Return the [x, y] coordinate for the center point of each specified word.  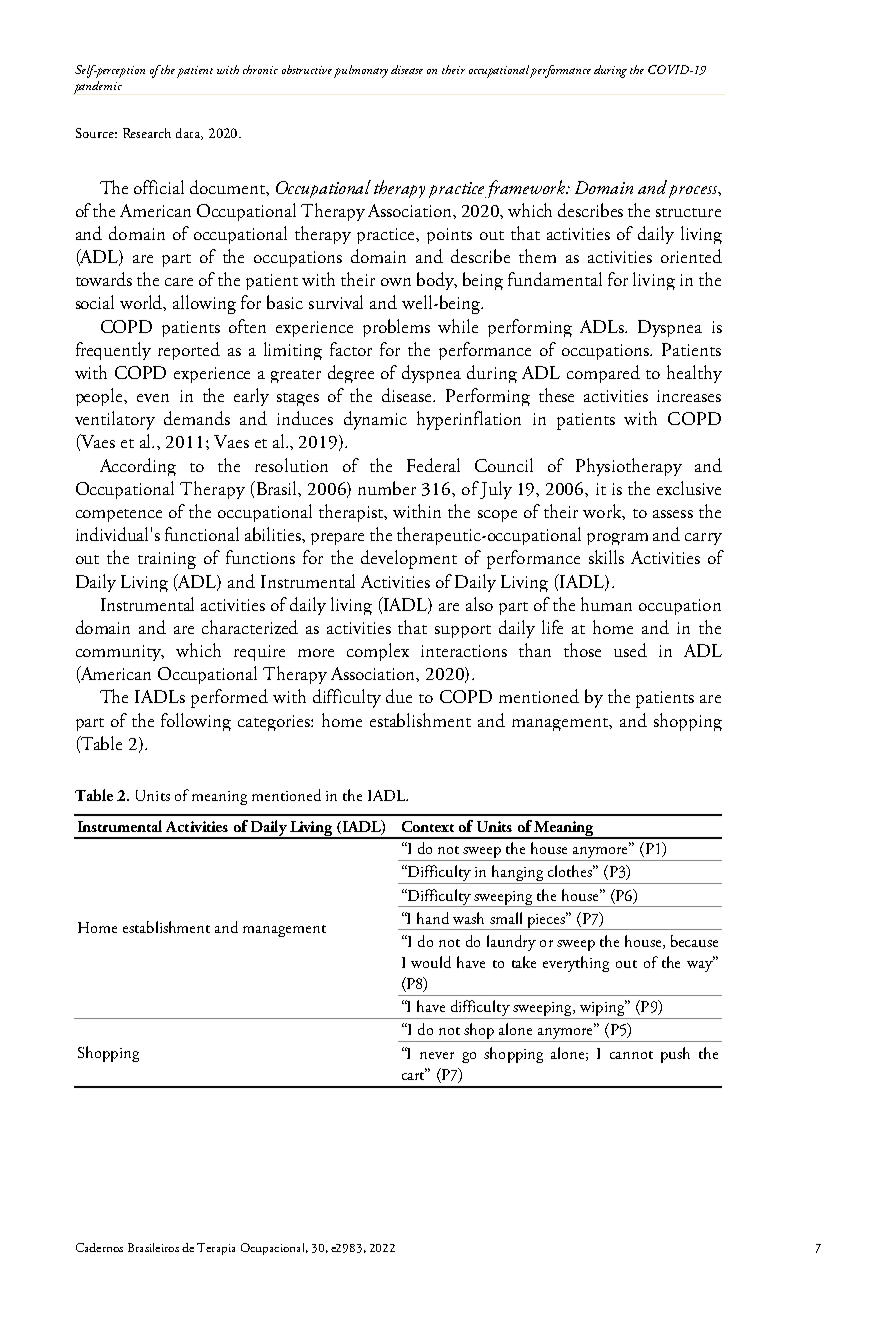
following [196, 722]
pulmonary [361, 71]
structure [688, 212]
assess [673, 514]
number [387, 488]
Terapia [216, 1249]
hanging [518, 874]
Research [147, 133]
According [138, 467]
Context [428, 826]
